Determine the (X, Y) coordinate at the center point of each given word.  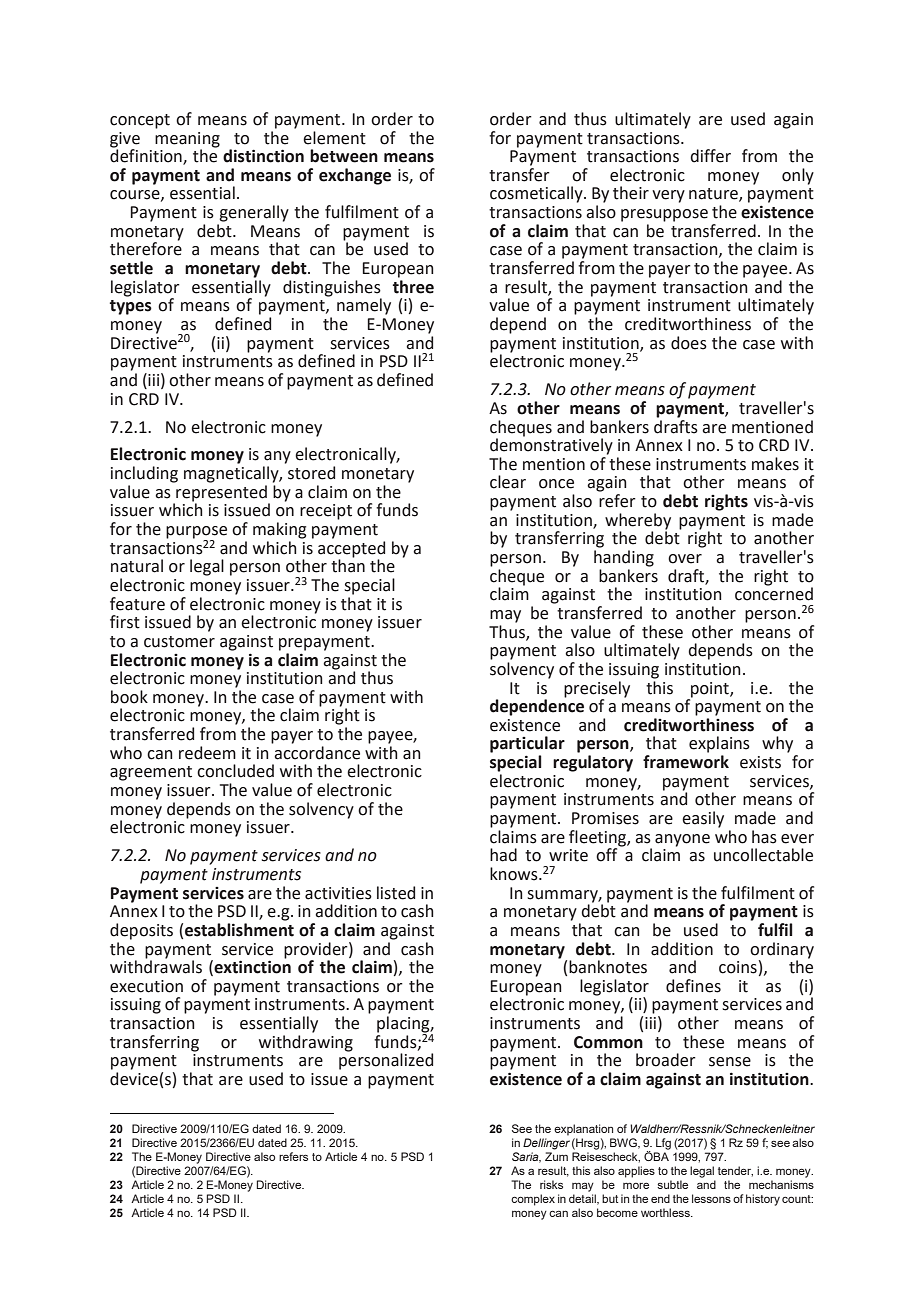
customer (179, 642)
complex (533, 1200)
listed (396, 893)
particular (527, 744)
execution (146, 986)
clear (508, 482)
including (144, 474)
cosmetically (537, 194)
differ (710, 156)
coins (738, 967)
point (711, 690)
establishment (239, 930)
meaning (187, 140)
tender (735, 1171)
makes (775, 464)
